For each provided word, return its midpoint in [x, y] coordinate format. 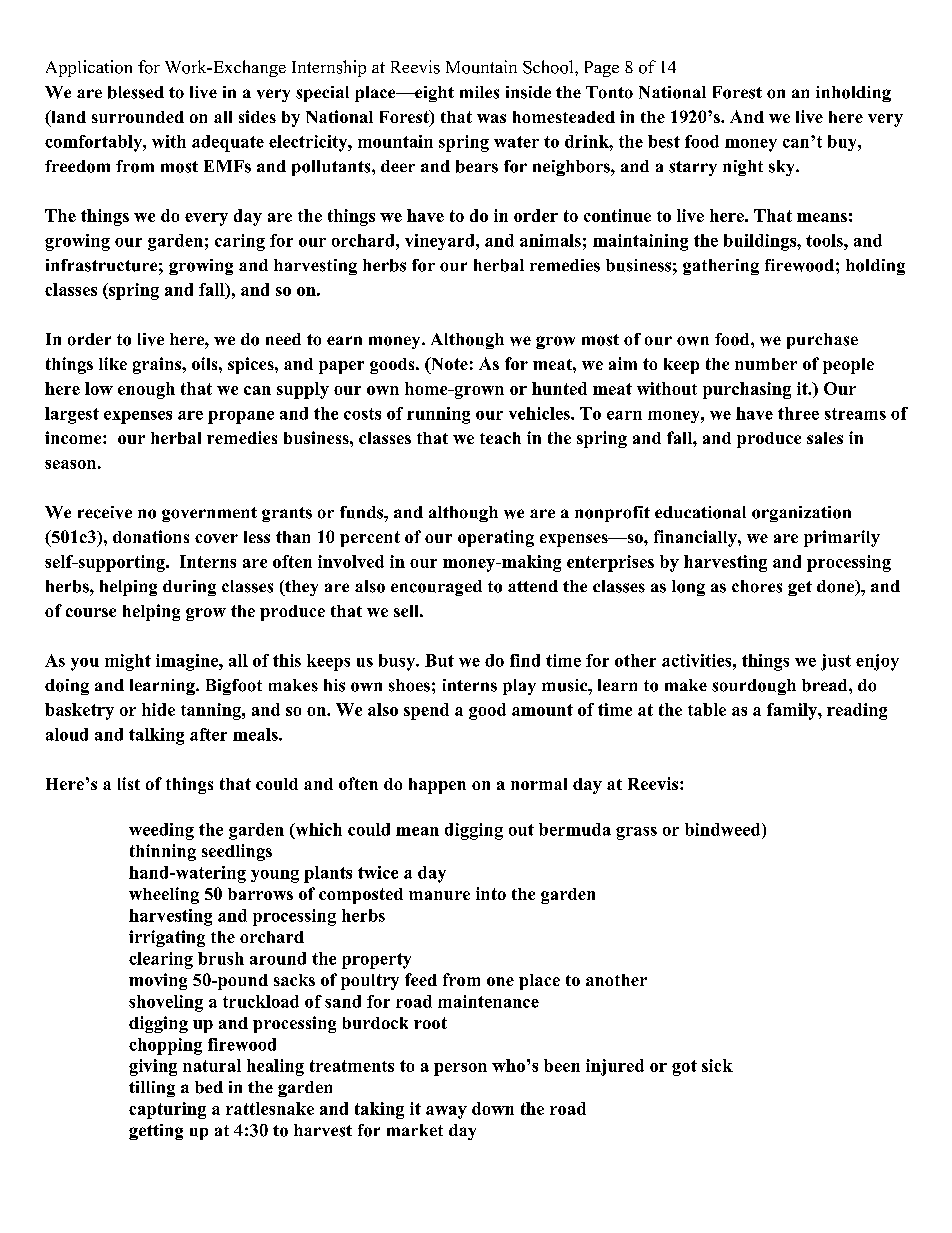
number [766, 364]
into [491, 893]
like [113, 363]
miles [479, 92]
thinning [163, 852]
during [189, 588]
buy [843, 143]
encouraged [436, 588]
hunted [559, 388]
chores [757, 586]
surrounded [138, 117]
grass [636, 833]
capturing [167, 1110]
